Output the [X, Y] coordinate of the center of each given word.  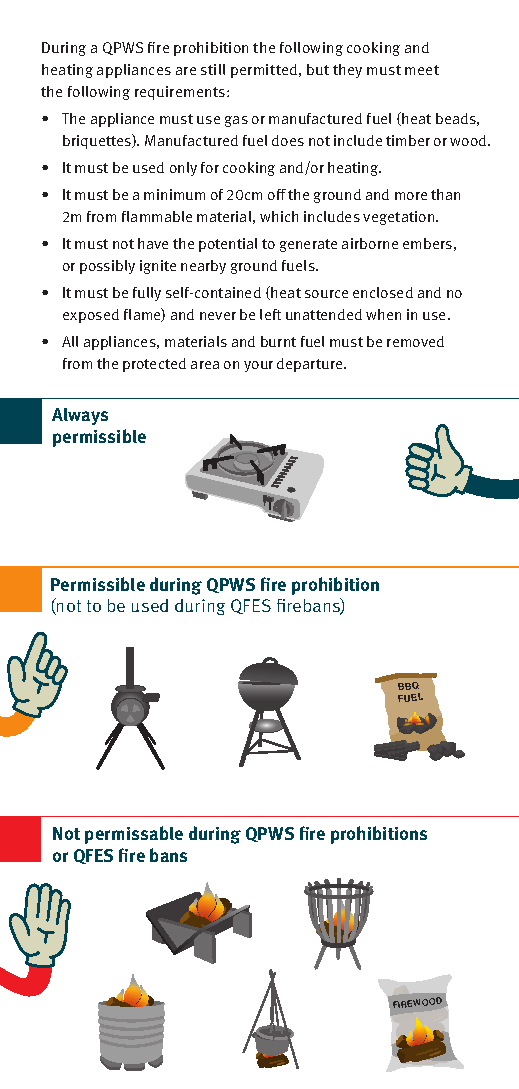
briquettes [98, 141]
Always [80, 416]
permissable [134, 835]
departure [311, 365]
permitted [265, 71]
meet [422, 70]
